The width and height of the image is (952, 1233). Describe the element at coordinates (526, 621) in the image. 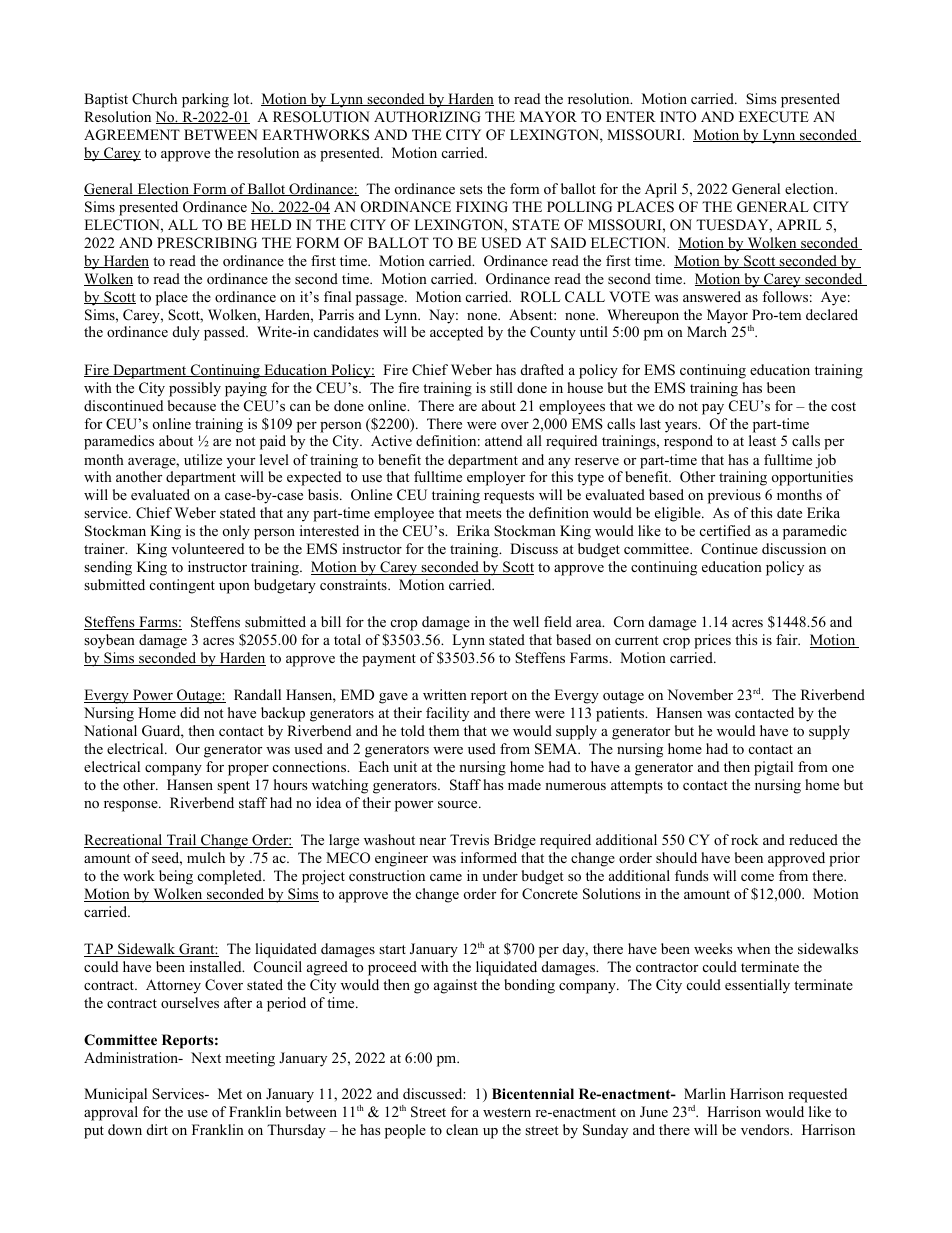

I see `well` at that location.
